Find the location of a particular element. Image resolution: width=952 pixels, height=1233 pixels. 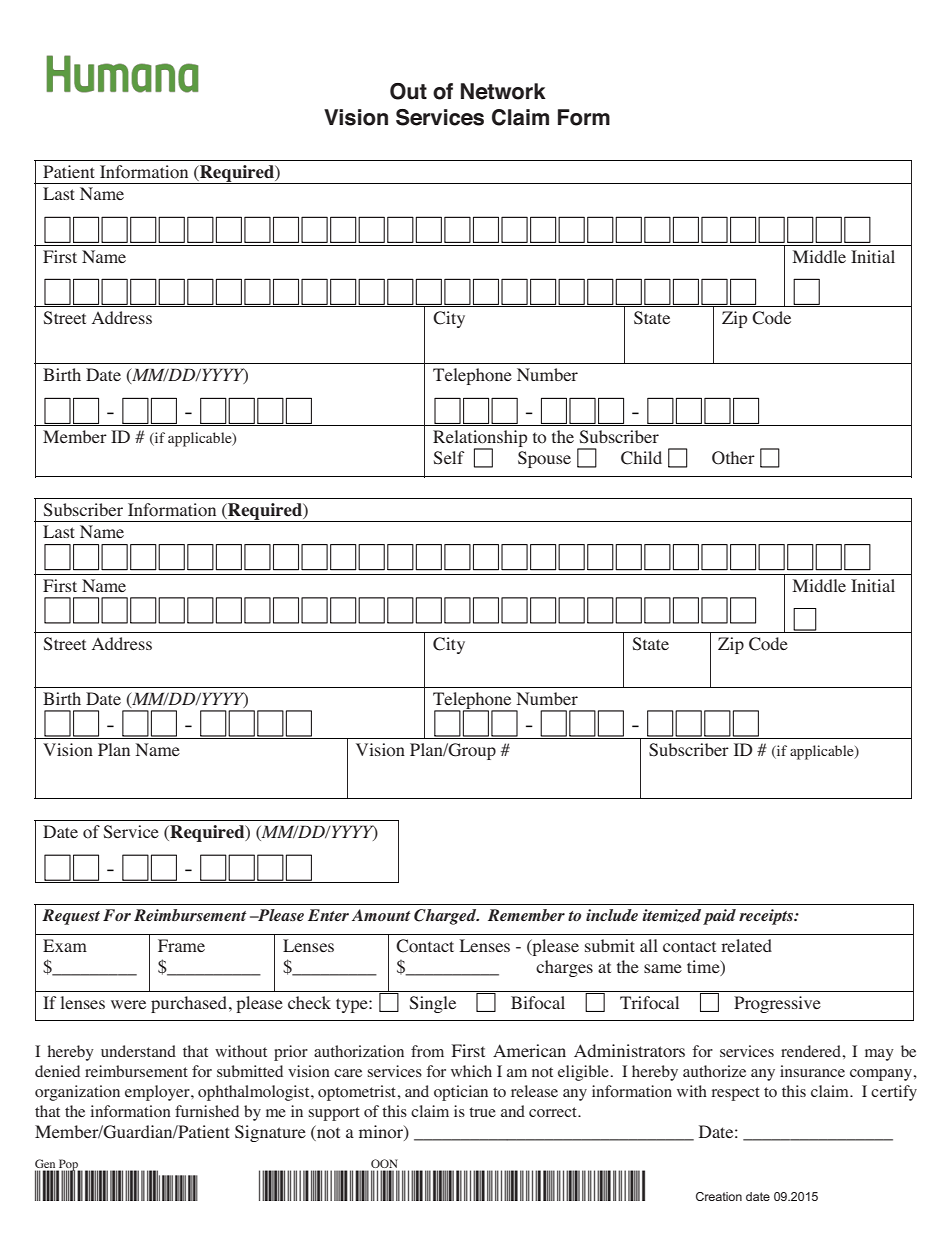

Child is located at coordinates (641, 458).
